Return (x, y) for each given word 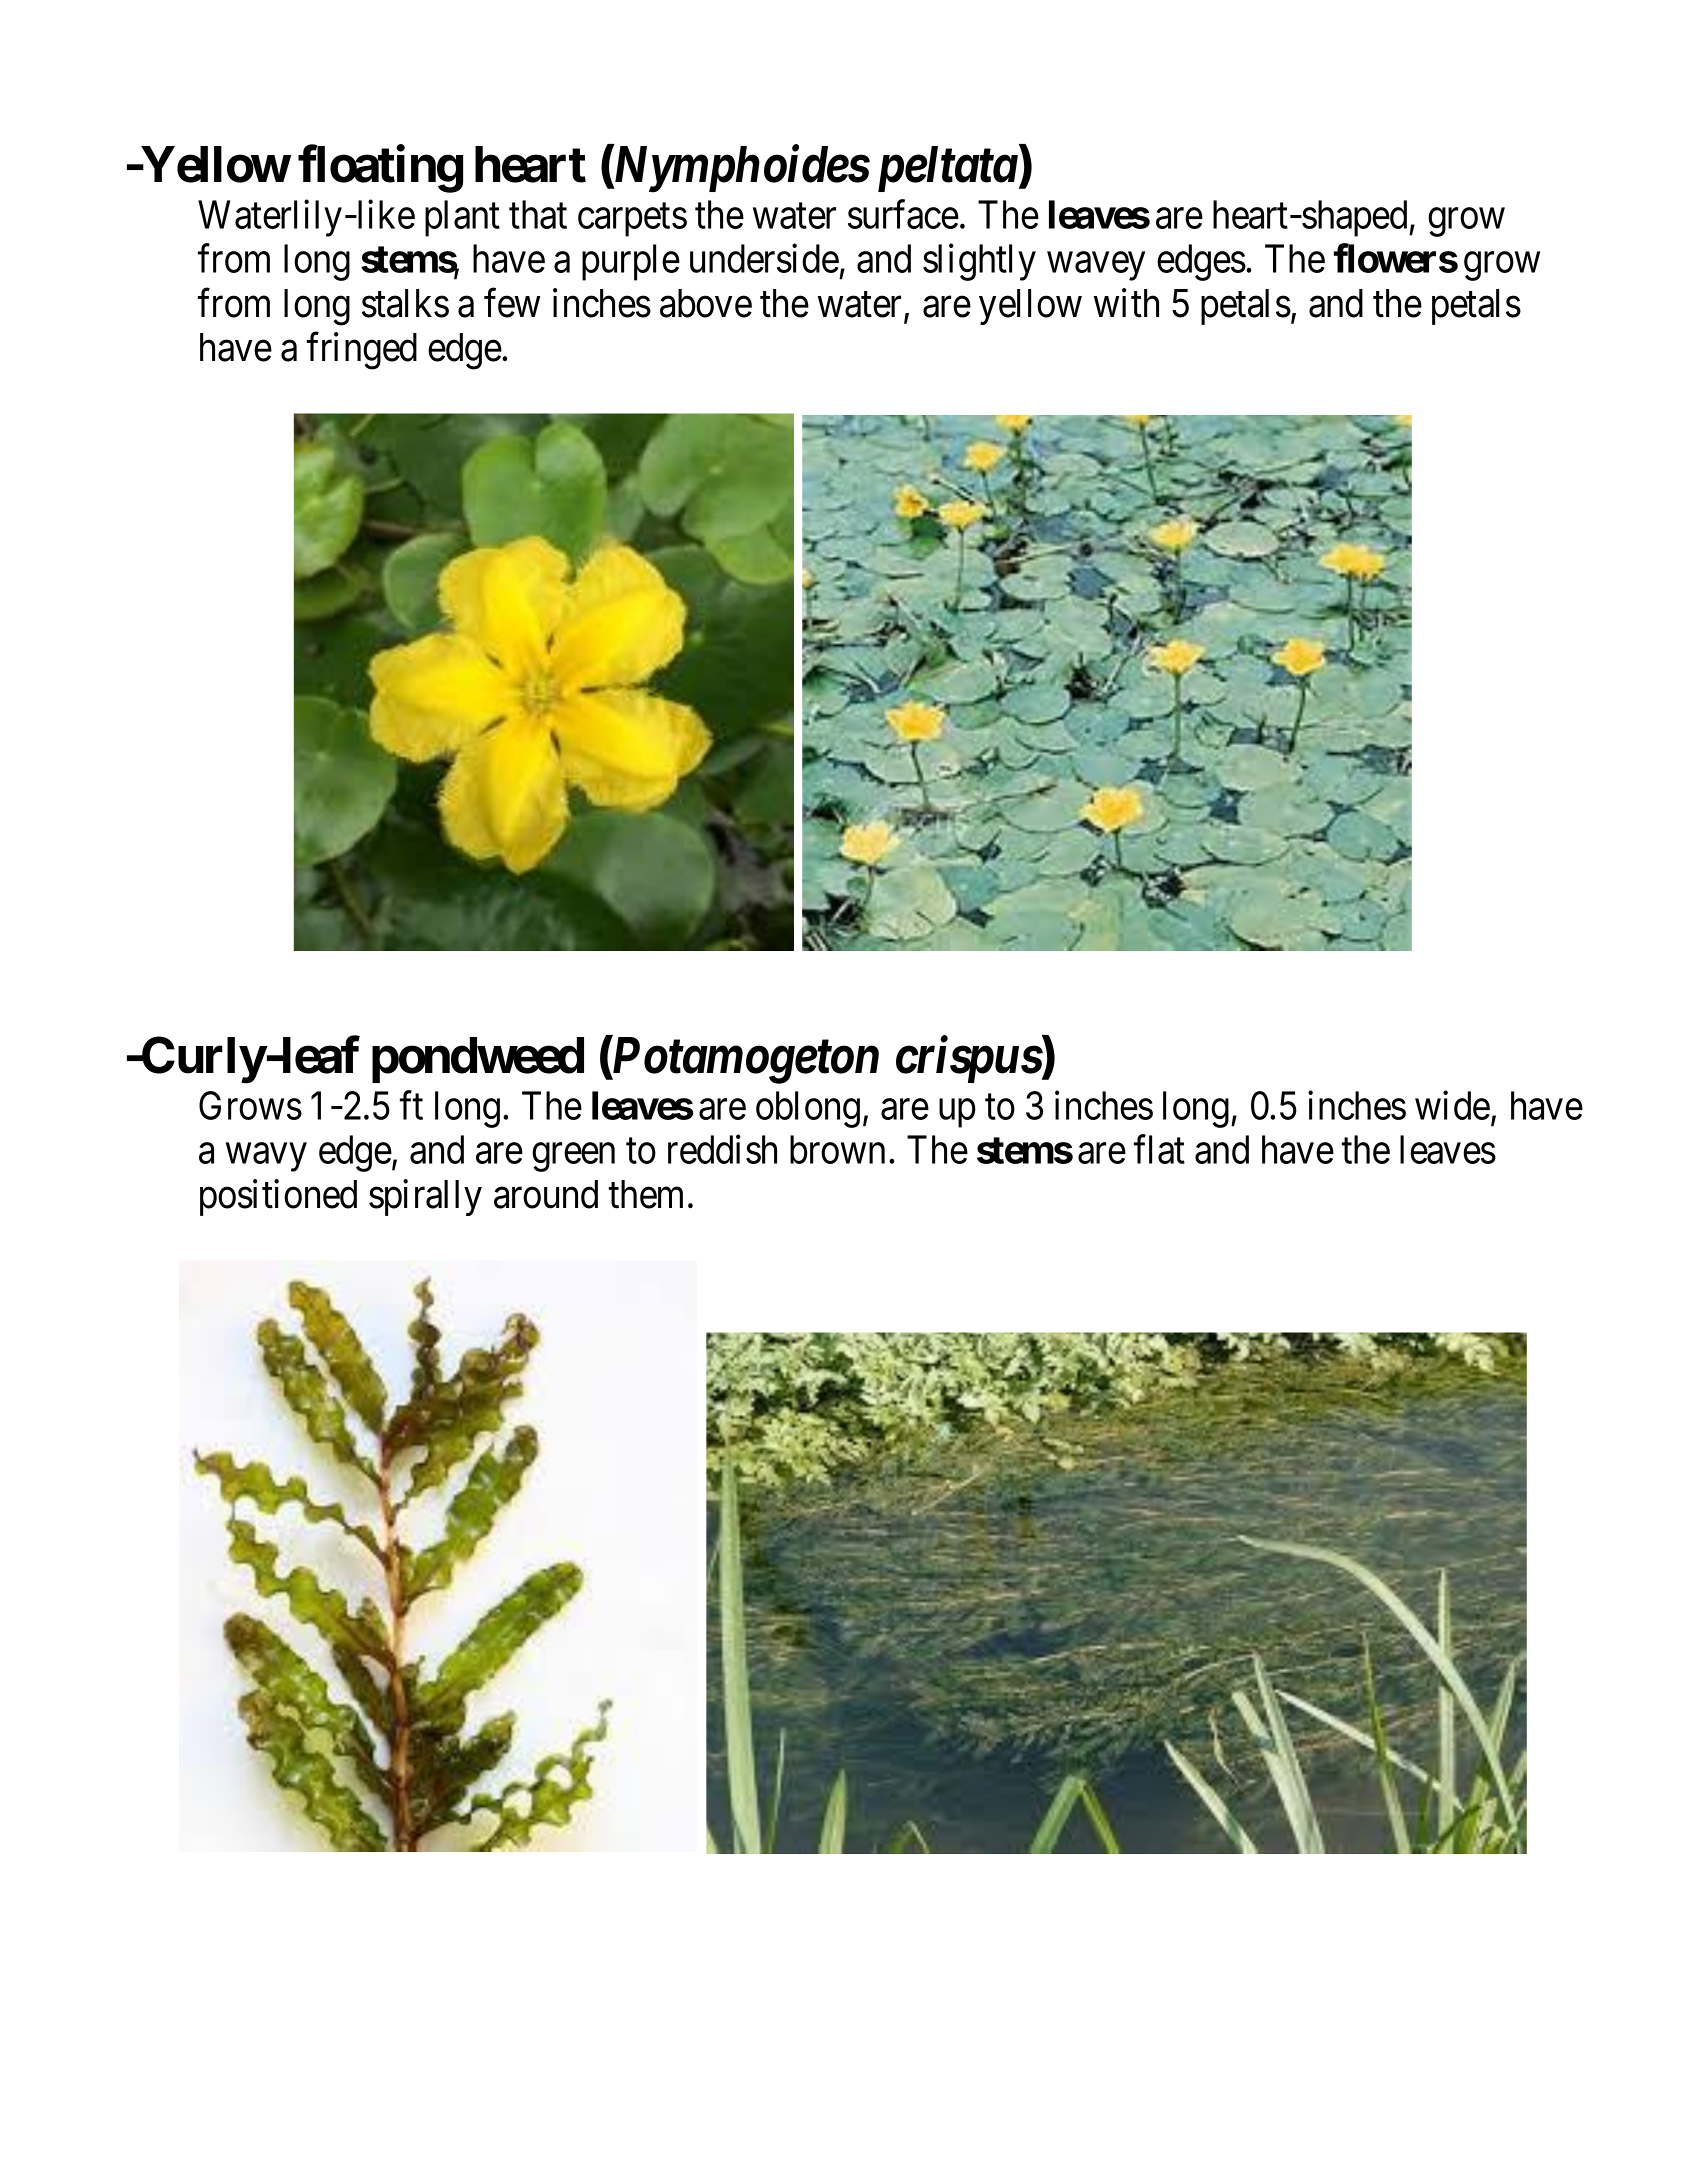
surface (903, 214)
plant (462, 218)
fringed (362, 351)
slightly (979, 262)
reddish (722, 1149)
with (1126, 303)
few (512, 303)
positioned (278, 1198)
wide (1452, 1105)
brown (837, 1149)
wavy (266, 1158)
